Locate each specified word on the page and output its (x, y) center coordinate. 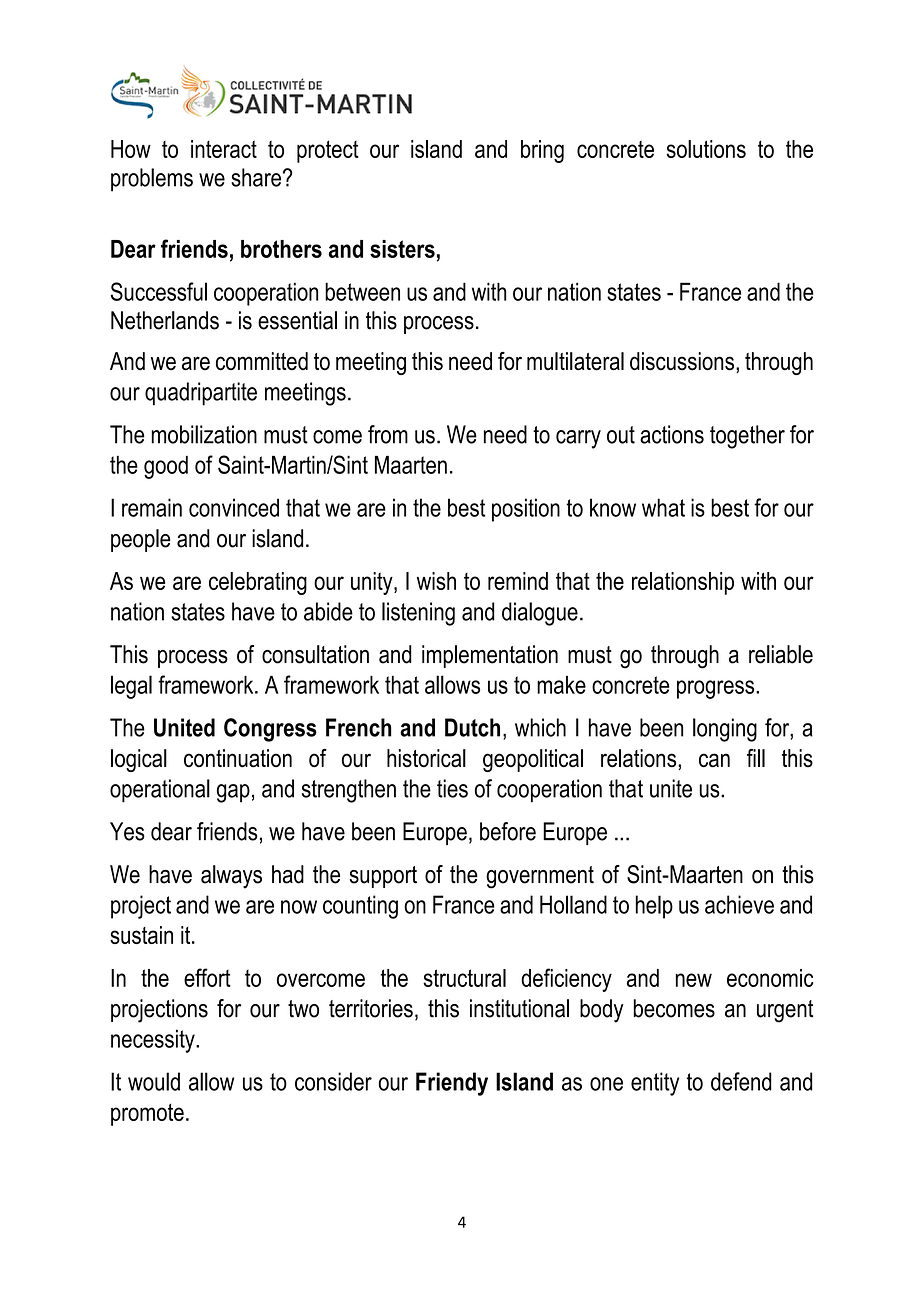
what (663, 507)
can (714, 760)
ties (452, 788)
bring (542, 151)
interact (224, 149)
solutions (706, 149)
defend (741, 1081)
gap (233, 793)
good (166, 467)
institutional (519, 1008)
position (526, 510)
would (154, 1081)
